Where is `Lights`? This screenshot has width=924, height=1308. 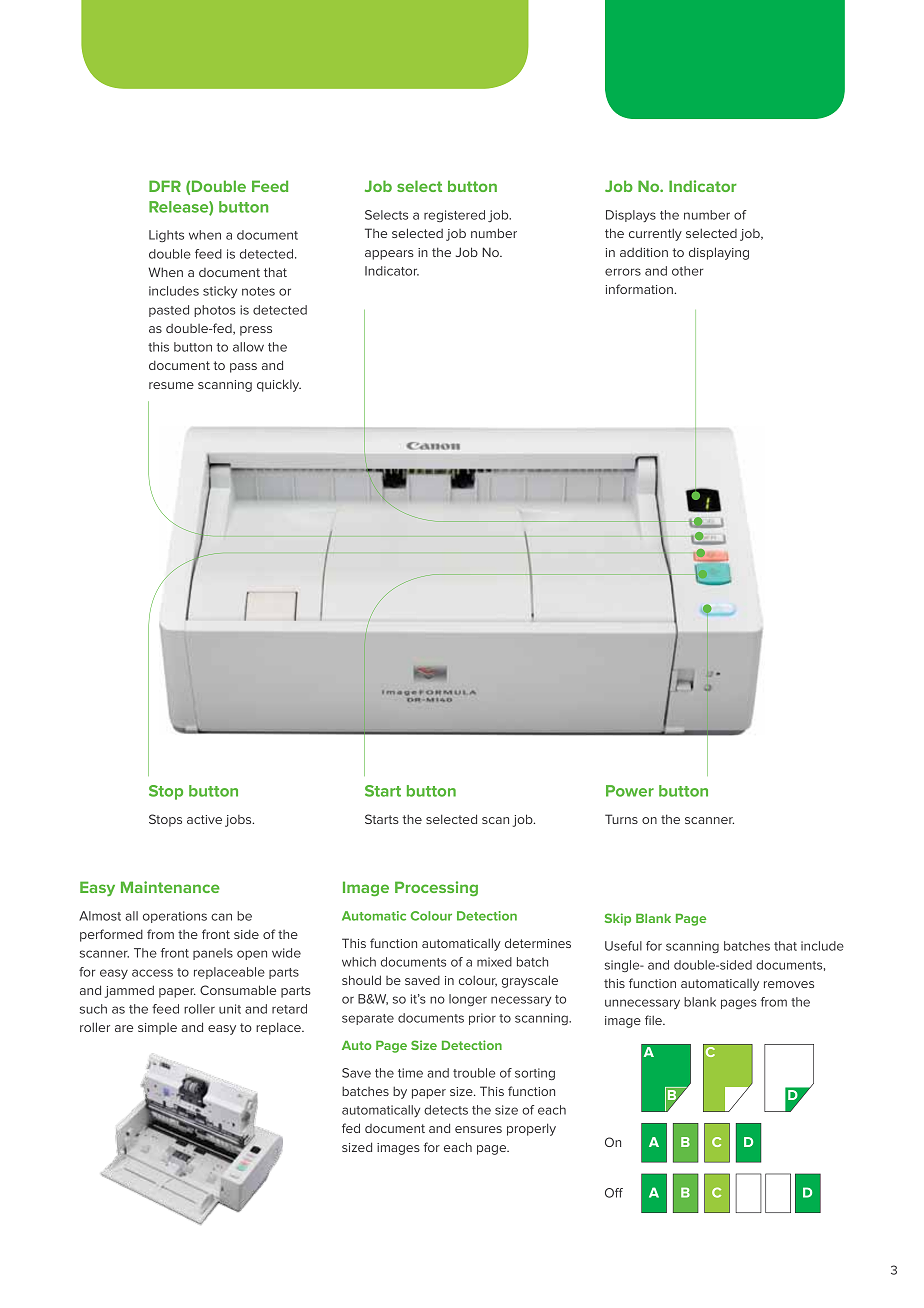 Lights is located at coordinates (166, 236).
